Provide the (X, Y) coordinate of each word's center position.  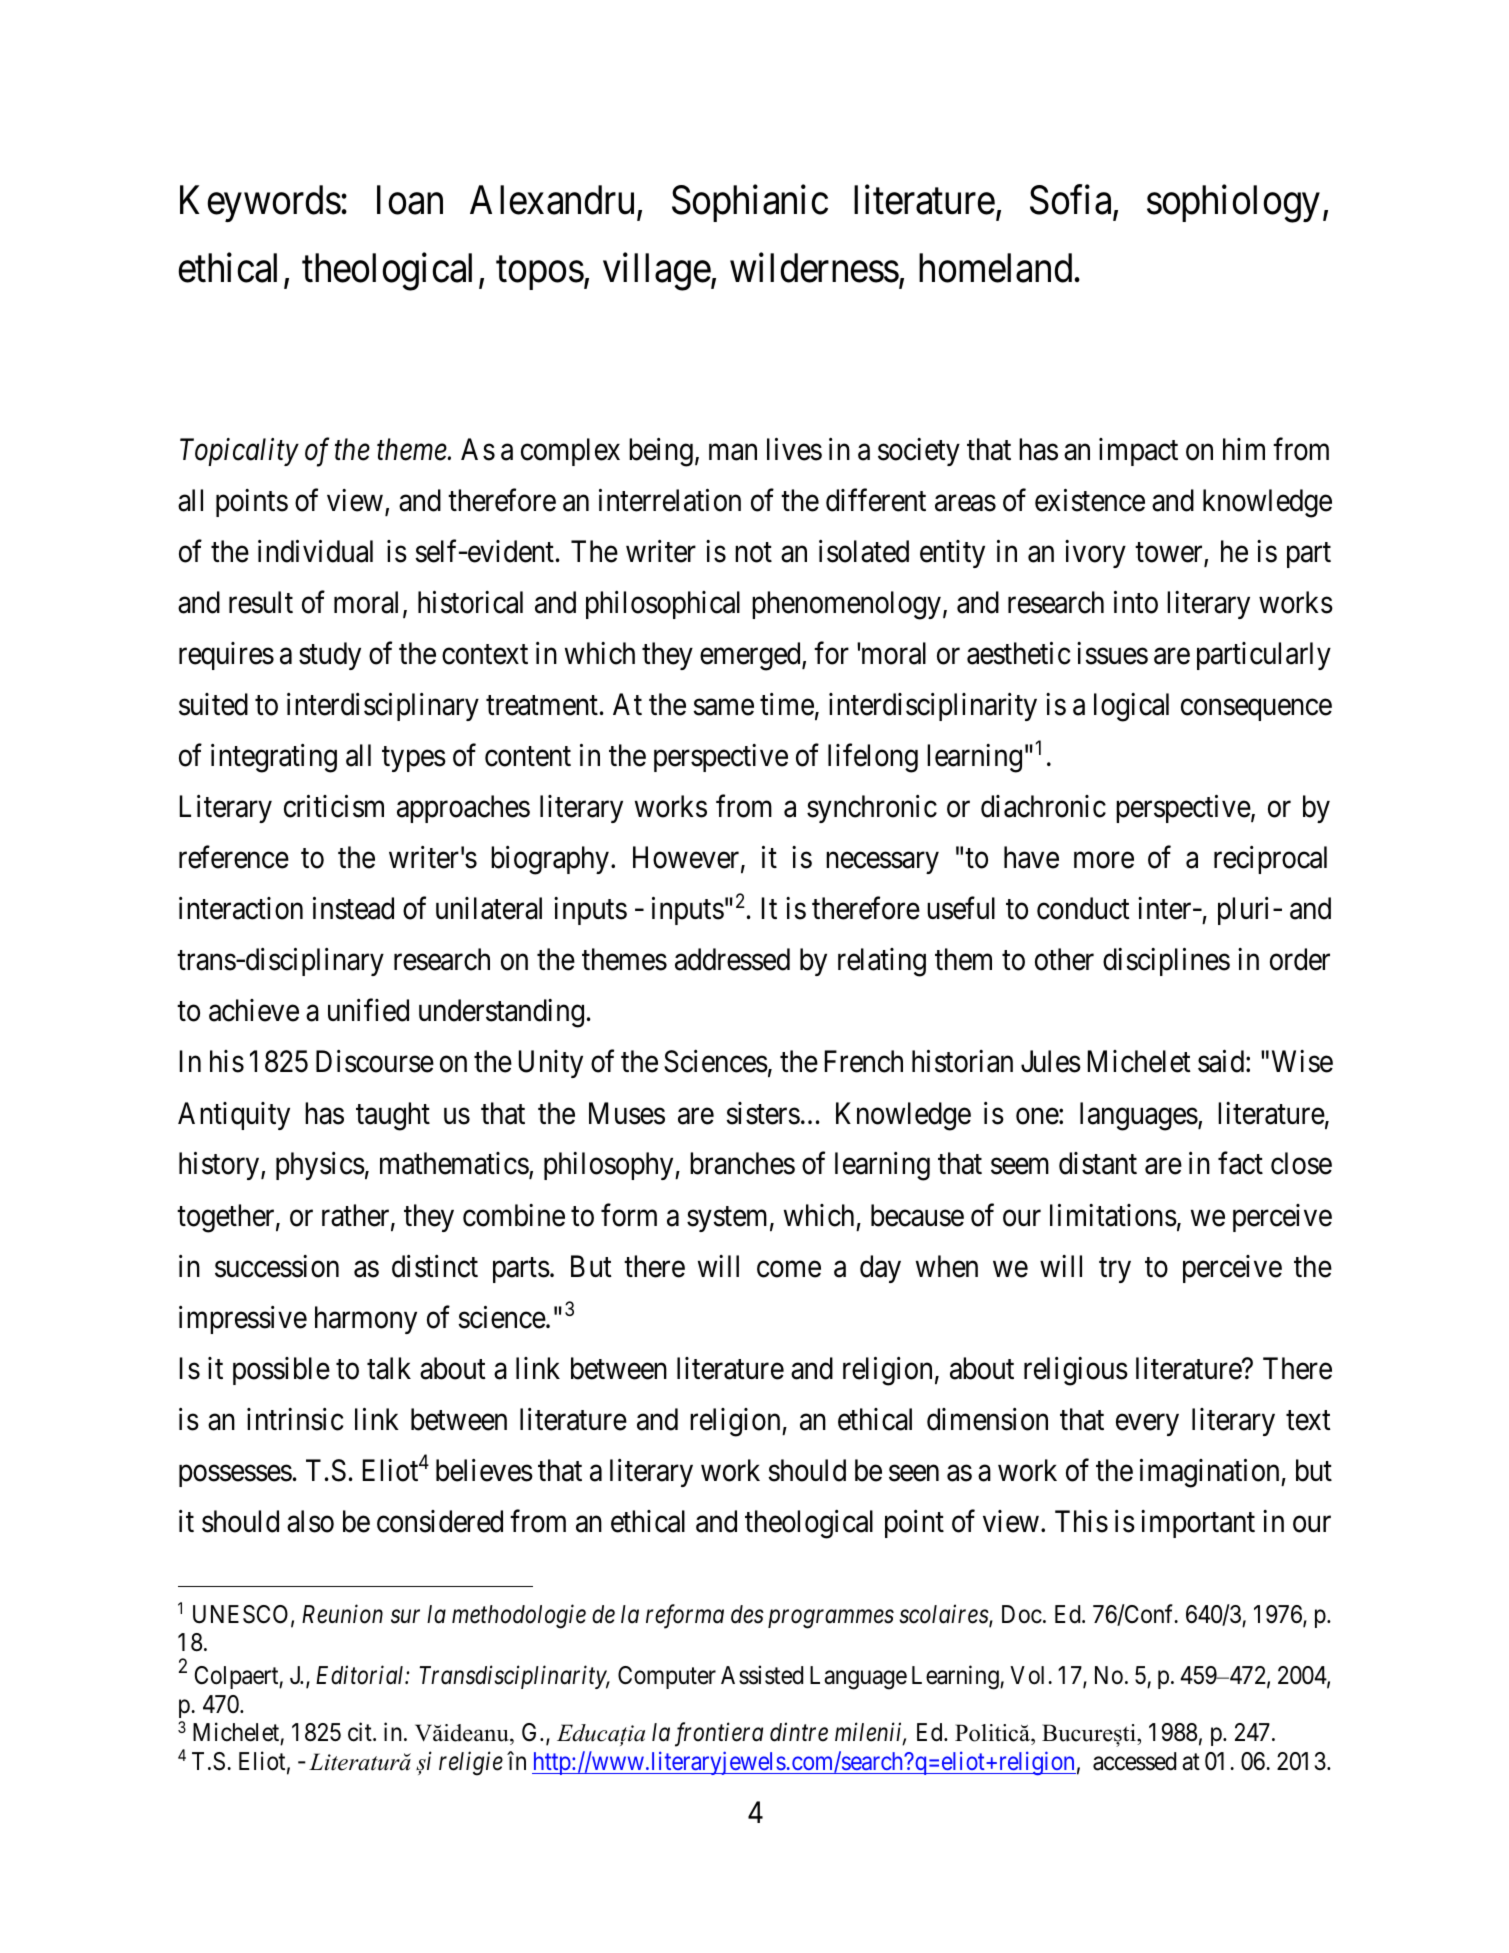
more (1104, 861)
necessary (882, 863)
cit (361, 1732)
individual (315, 551)
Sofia (1072, 201)
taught (393, 1116)
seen (914, 1473)
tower (1170, 554)
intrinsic (295, 1419)
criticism (334, 806)
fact (1240, 1163)
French (864, 1061)
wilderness (814, 268)
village (657, 272)
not (753, 553)
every (1147, 1425)
